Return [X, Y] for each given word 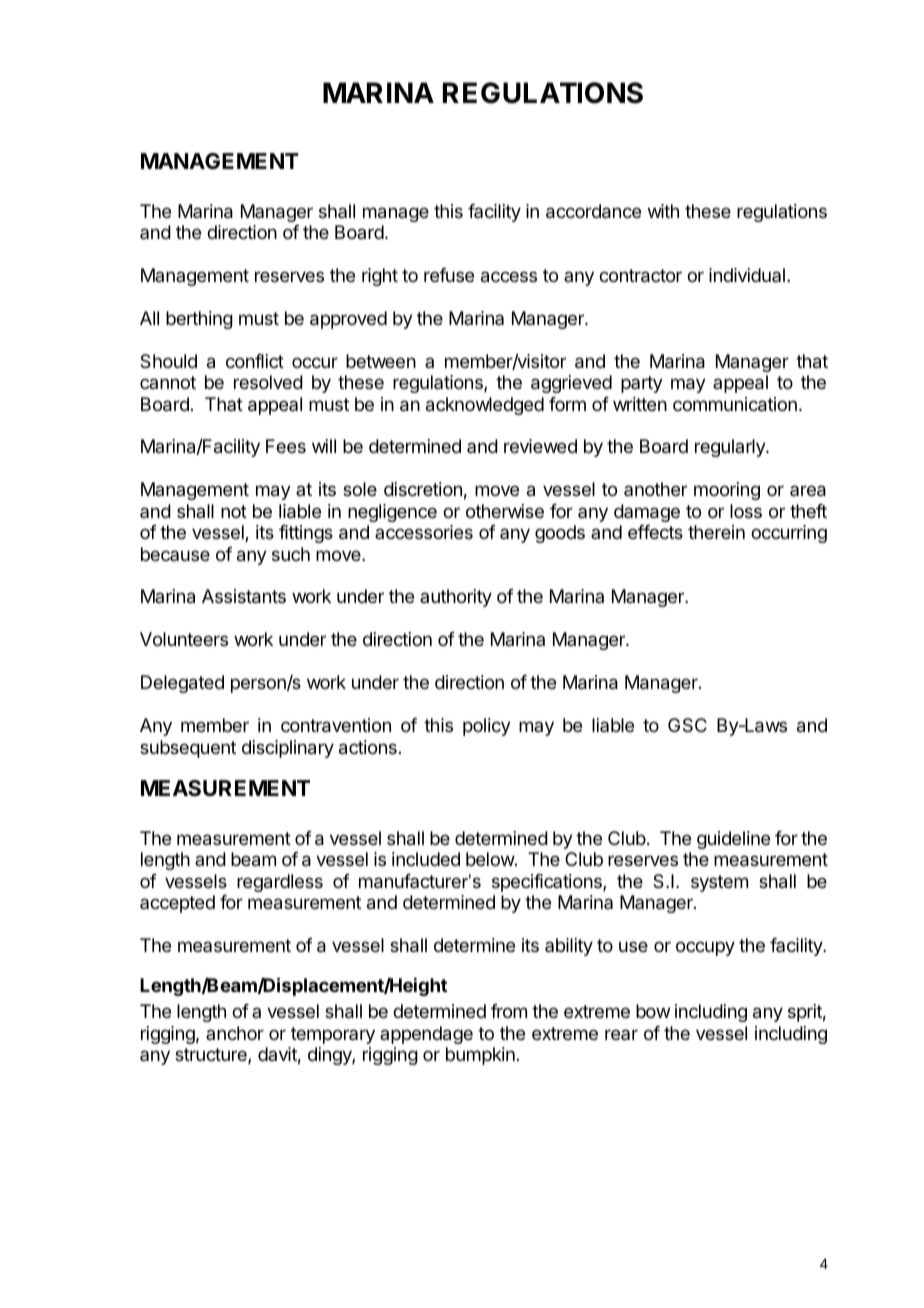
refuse [449, 275]
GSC [687, 725]
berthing [199, 320]
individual [747, 275]
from [509, 1011]
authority [456, 598]
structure [212, 1056]
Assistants [244, 596]
